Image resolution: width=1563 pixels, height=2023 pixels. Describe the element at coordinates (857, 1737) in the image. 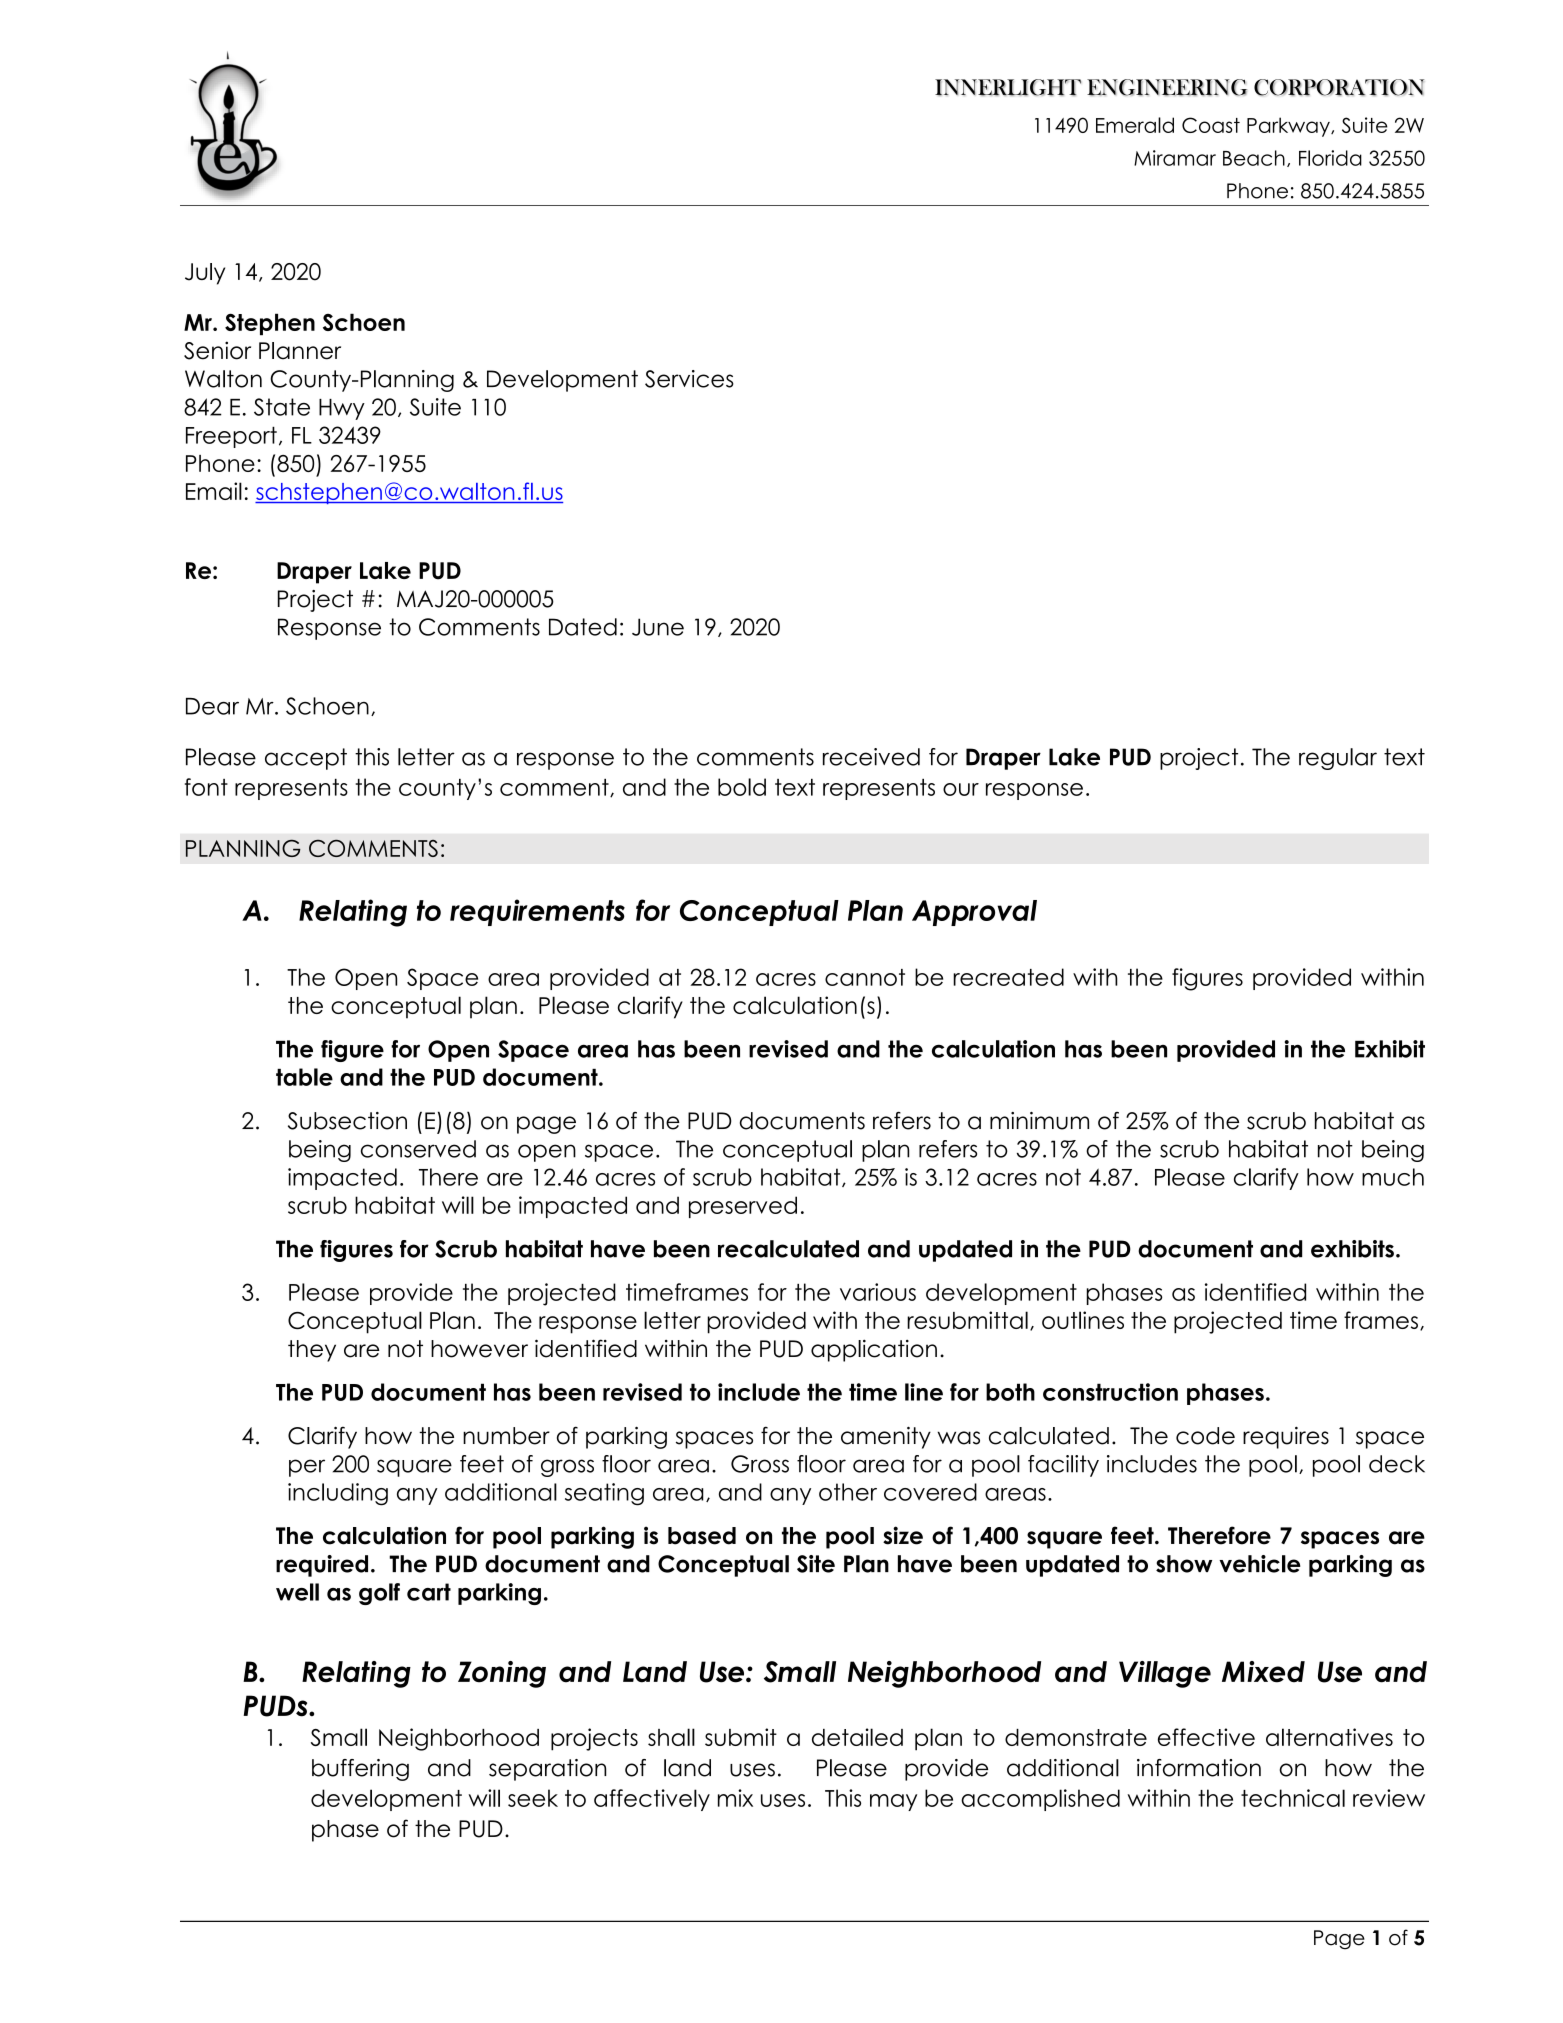

I see `detailed` at that location.
